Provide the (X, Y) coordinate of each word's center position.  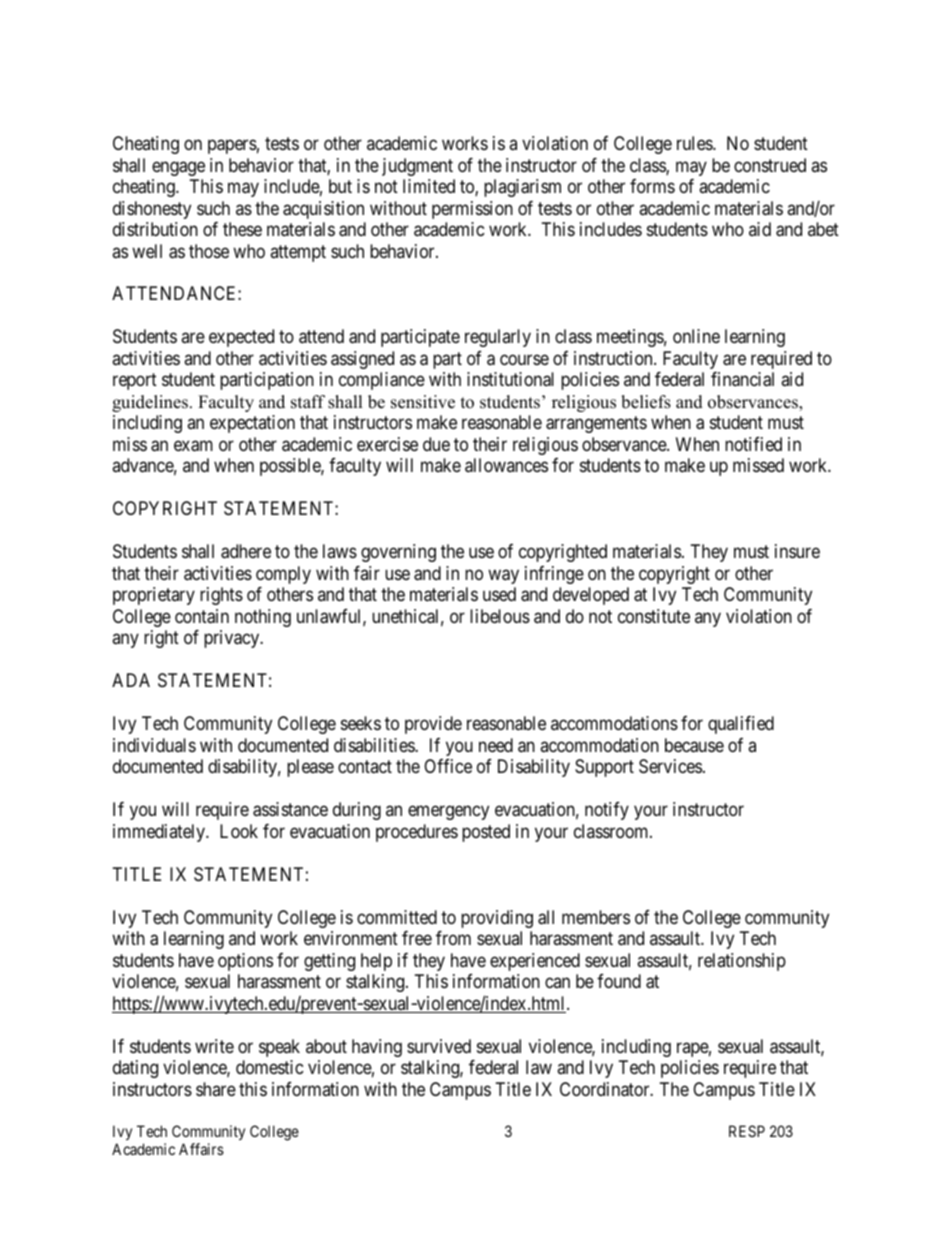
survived (439, 1046)
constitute (654, 616)
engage (178, 168)
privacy (233, 639)
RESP (747, 1131)
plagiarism (522, 188)
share (216, 1089)
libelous (500, 616)
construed (770, 165)
